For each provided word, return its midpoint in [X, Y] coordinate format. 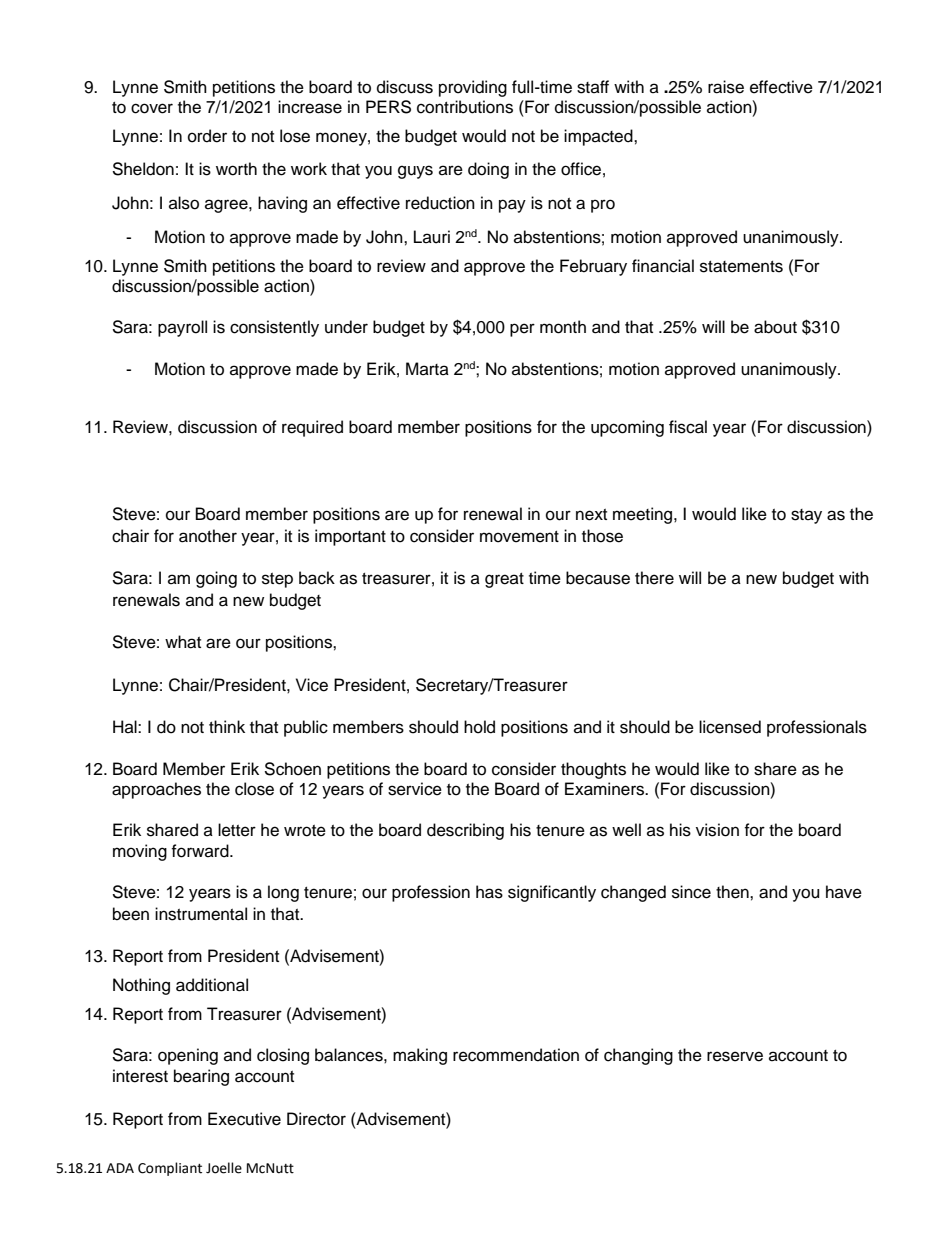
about [775, 327]
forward [201, 851]
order [207, 136]
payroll [182, 328]
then [733, 892]
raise [726, 87]
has [489, 892]
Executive [244, 1119]
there [654, 578]
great [504, 580]
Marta [427, 368]
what [183, 642]
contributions [465, 107]
